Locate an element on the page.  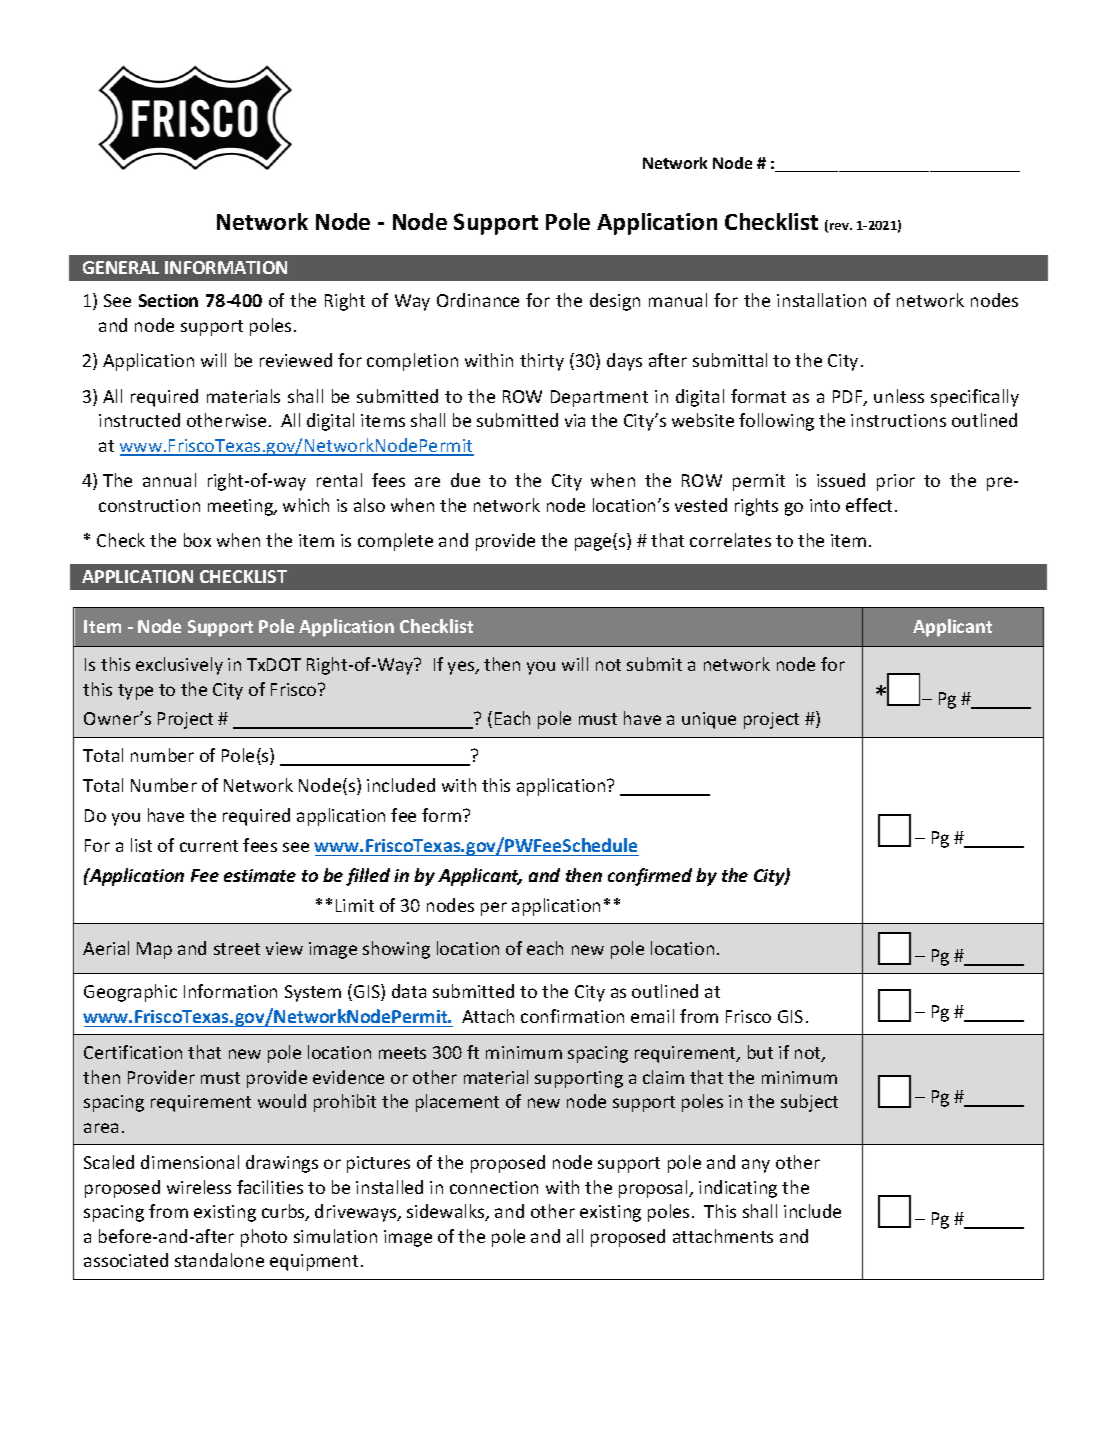
Section is located at coordinates (168, 300).
